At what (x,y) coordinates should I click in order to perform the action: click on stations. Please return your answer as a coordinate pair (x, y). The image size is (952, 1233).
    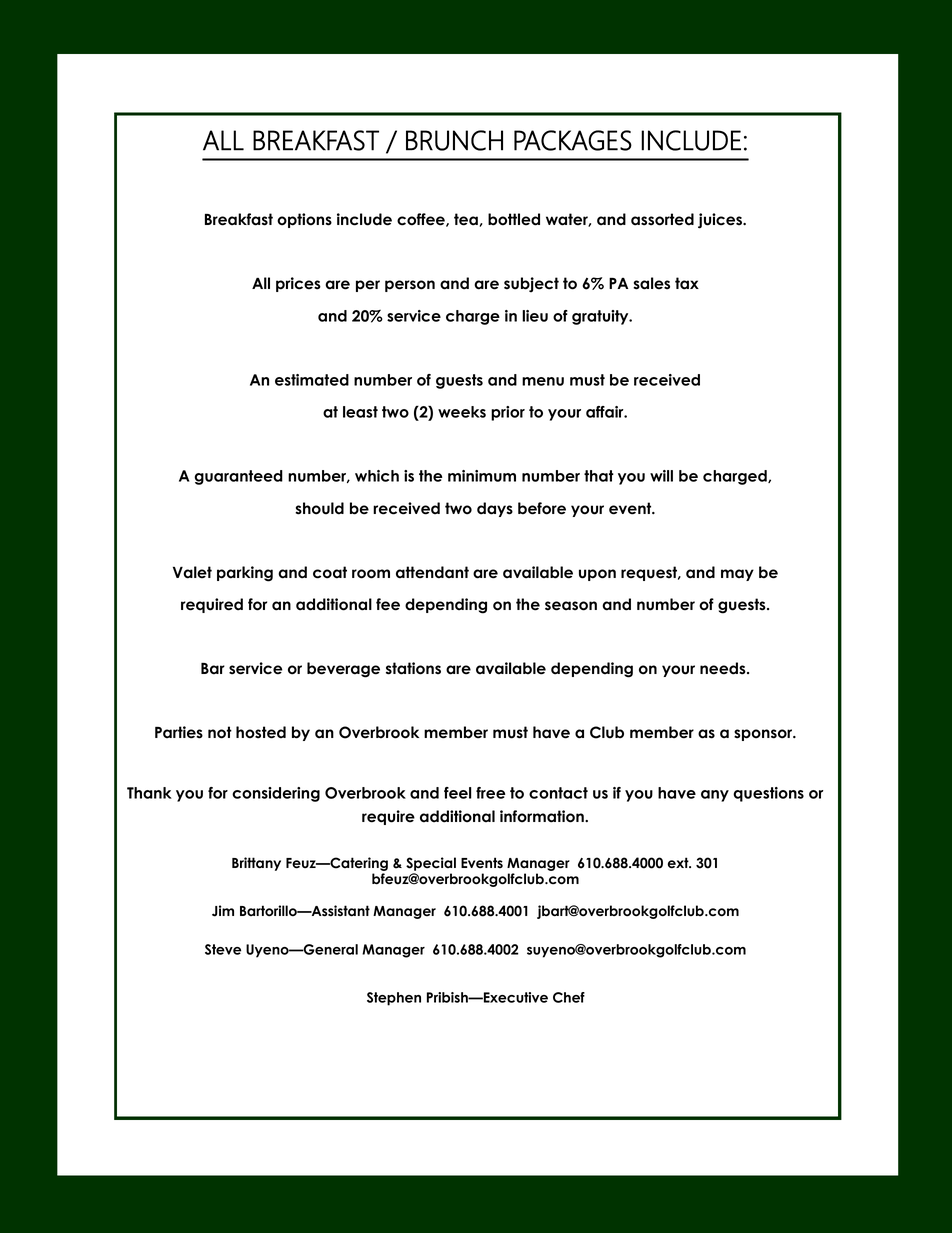
    Looking at the image, I should click on (413, 668).
